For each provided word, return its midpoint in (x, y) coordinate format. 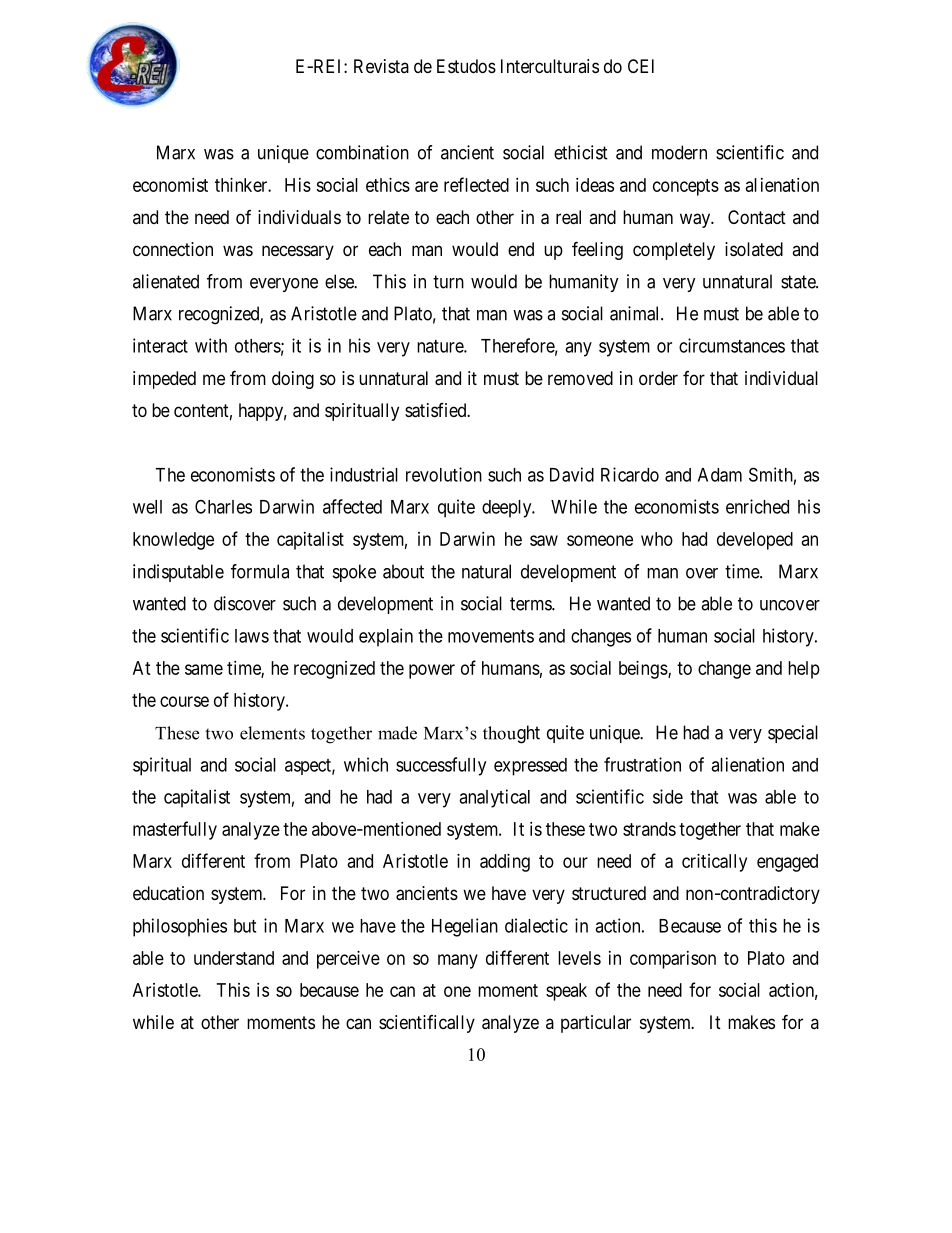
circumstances (732, 345)
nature (441, 346)
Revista (381, 66)
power (432, 671)
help (804, 670)
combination (362, 152)
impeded (164, 380)
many (458, 961)
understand (234, 958)
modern (679, 152)
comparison (673, 960)
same (204, 669)
